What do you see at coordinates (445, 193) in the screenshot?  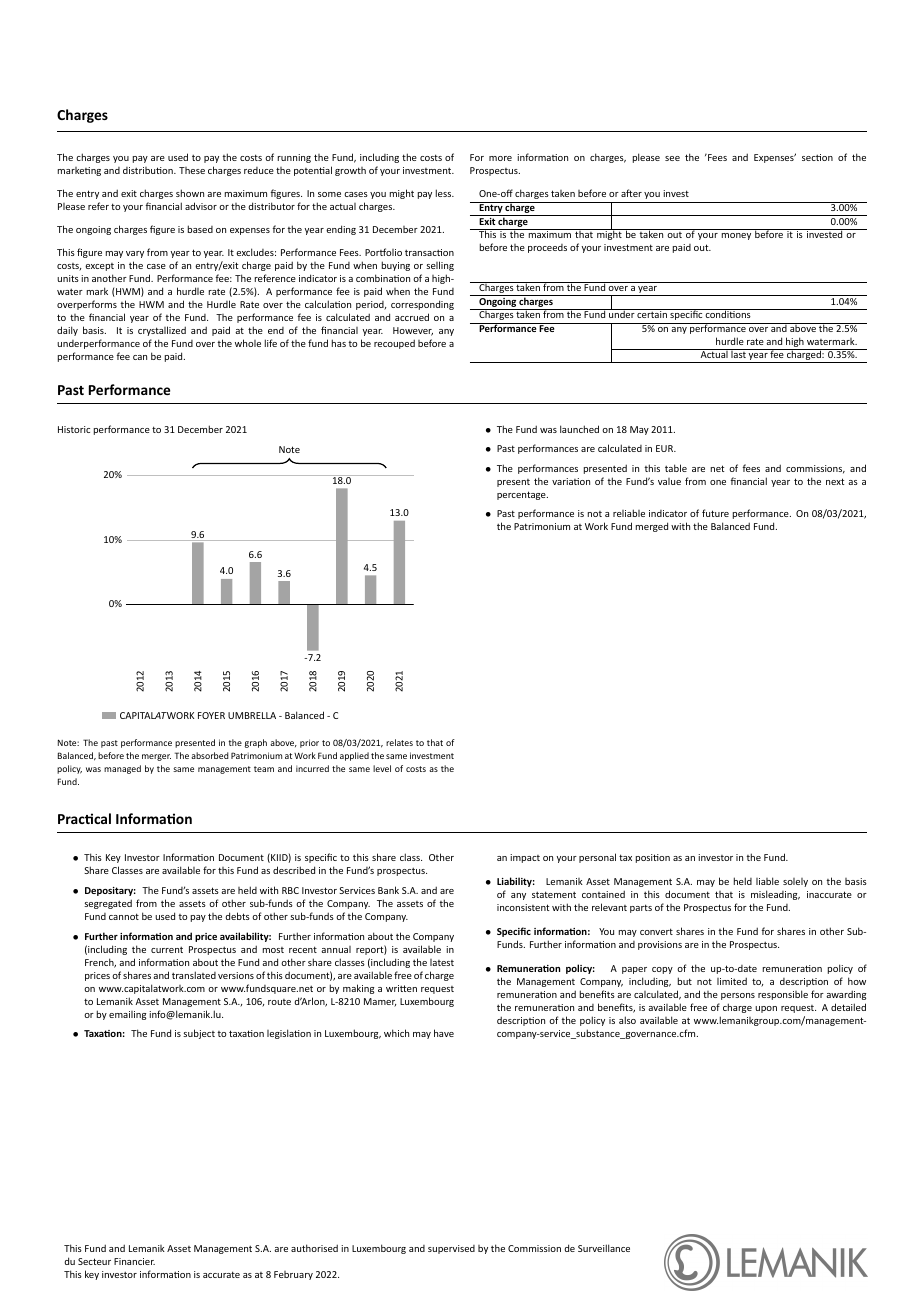 I see `less` at bounding box center [445, 193].
